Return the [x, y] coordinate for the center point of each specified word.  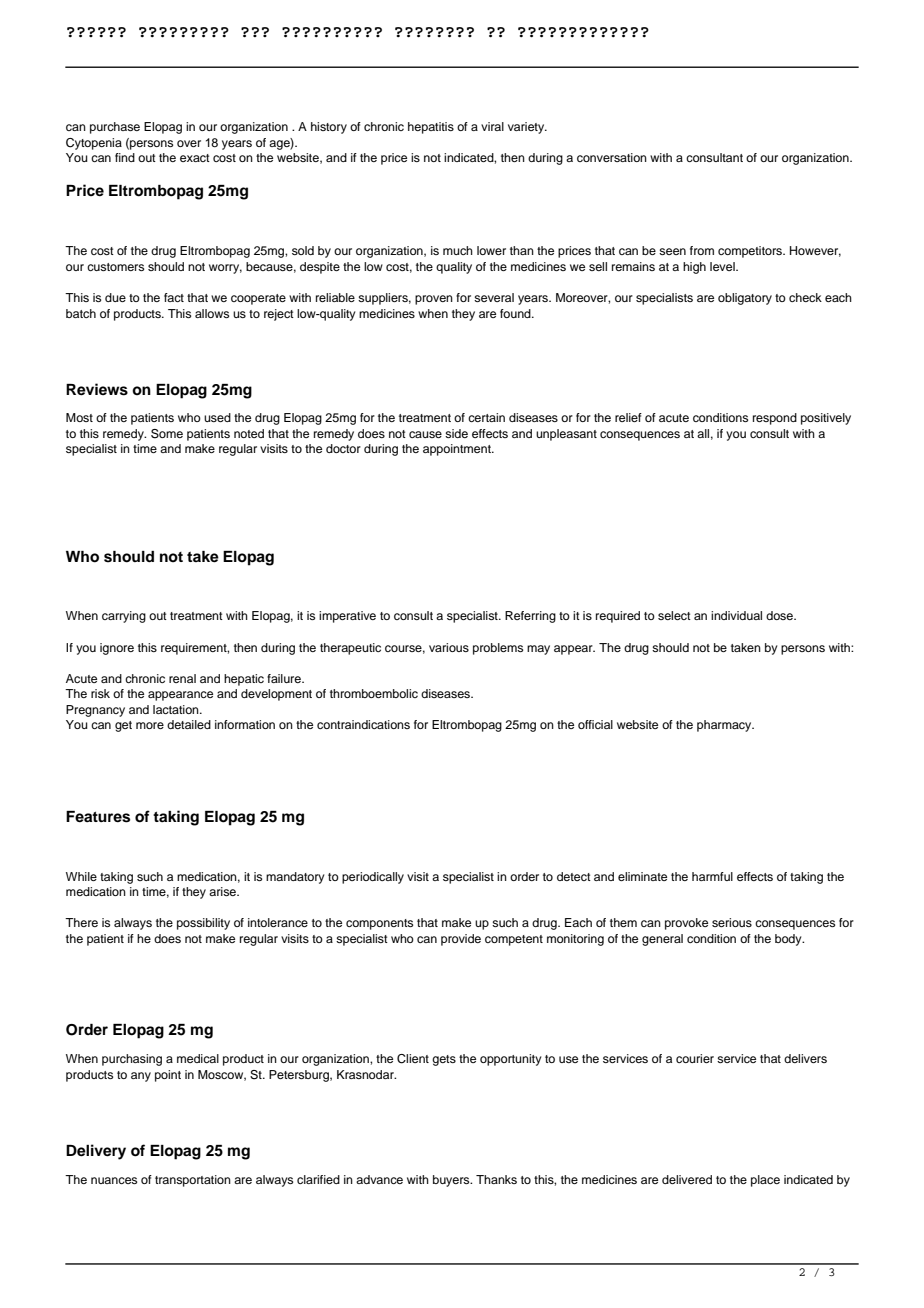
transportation [193, 1181]
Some [167, 434]
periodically [373, 878]
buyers [452, 1181]
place [765, 1181]
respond [775, 419]
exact [195, 158]
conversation [612, 157]
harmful [712, 876]
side [456, 433]
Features [98, 817]
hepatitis [431, 128]
